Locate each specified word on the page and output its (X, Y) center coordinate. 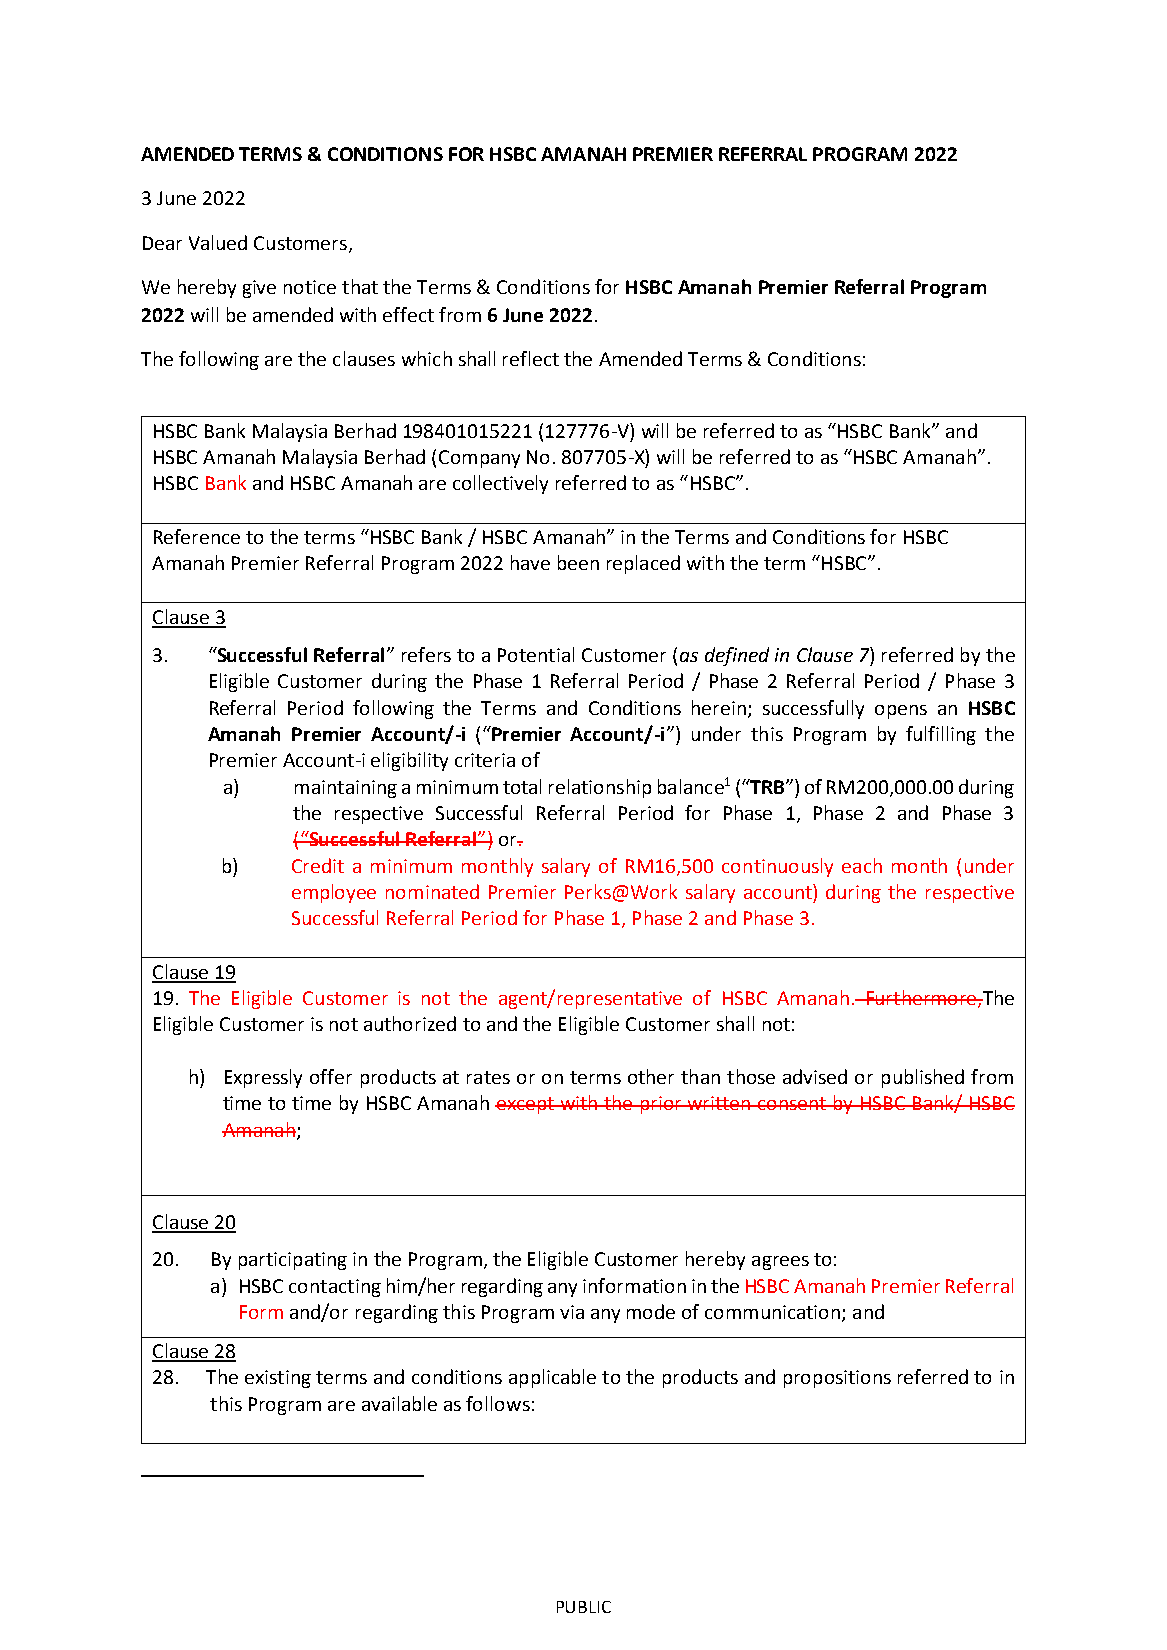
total (522, 786)
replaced (643, 564)
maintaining (346, 789)
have (530, 562)
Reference (197, 536)
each (862, 865)
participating (293, 1261)
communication (774, 1313)
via (572, 1312)
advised (815, 1076)
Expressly (263, 1078)
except (525, 1105)
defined (737, 656)
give (259, 289)
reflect (531, 358)
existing (278, 1379)
